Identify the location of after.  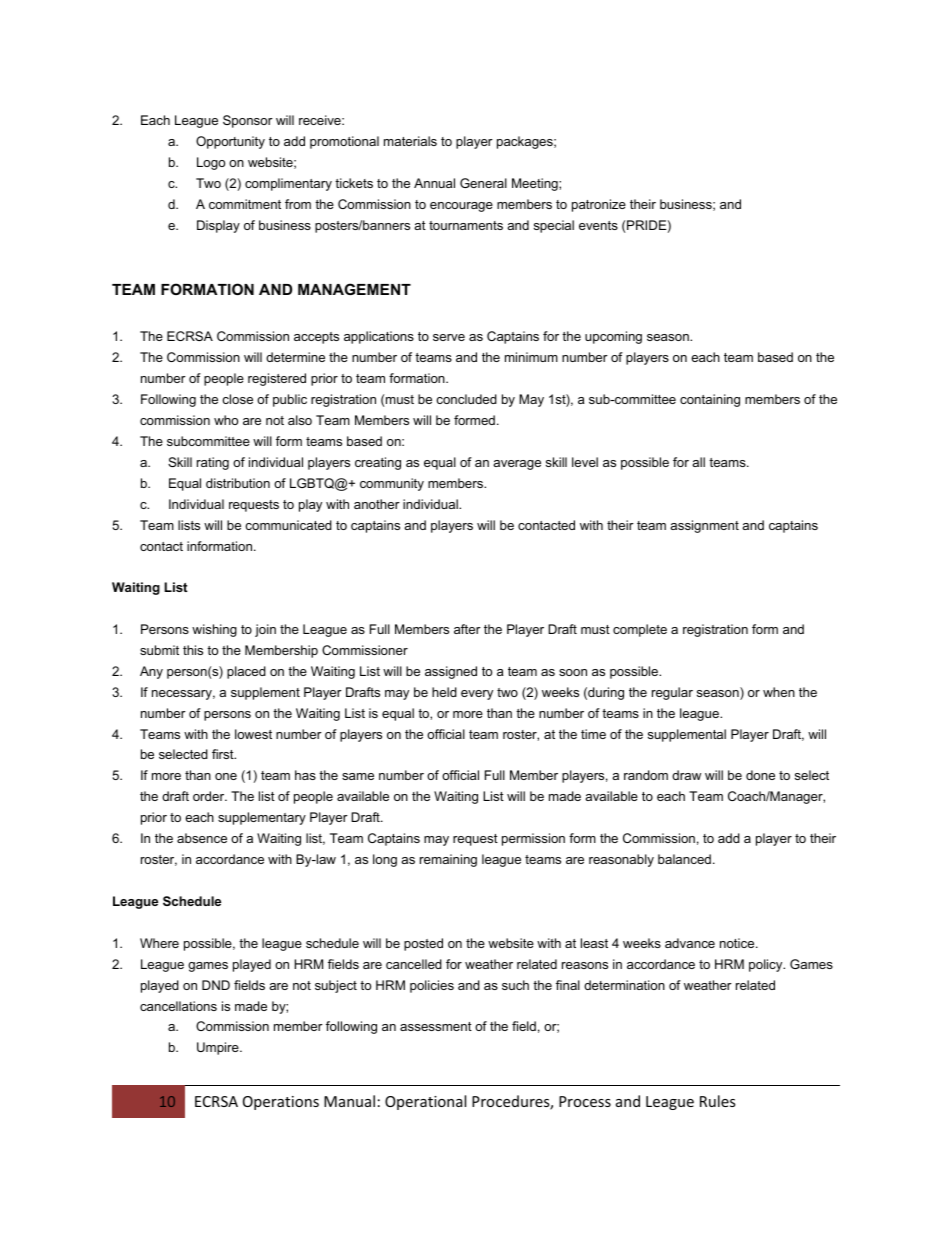
(467, 629).
